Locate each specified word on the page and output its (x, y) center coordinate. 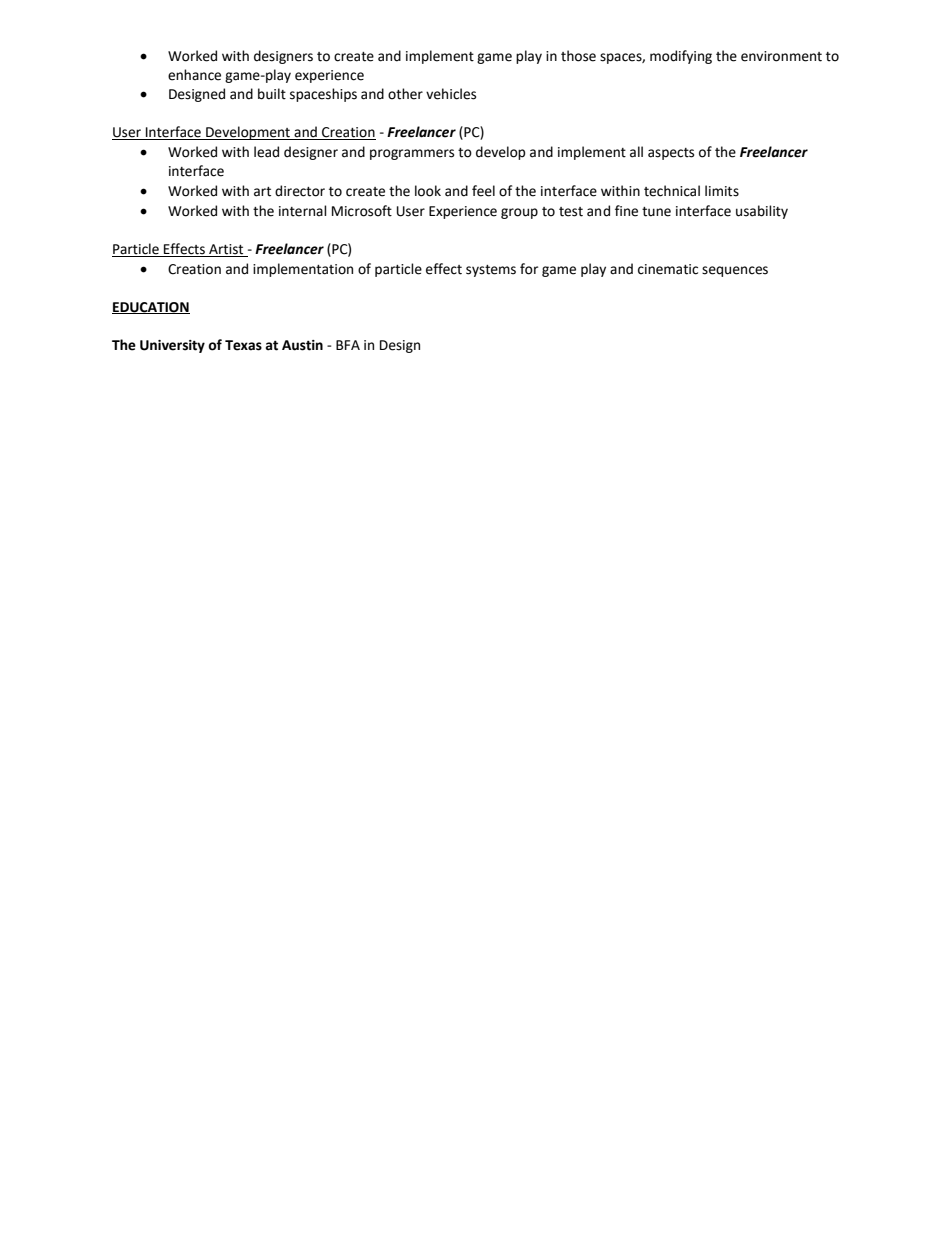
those (578, 56)
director (300, 191)
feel (483, 191)
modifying (681, 57)
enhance (194, 75)
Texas (243, 345)
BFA (348, 345)
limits (722, 191)
